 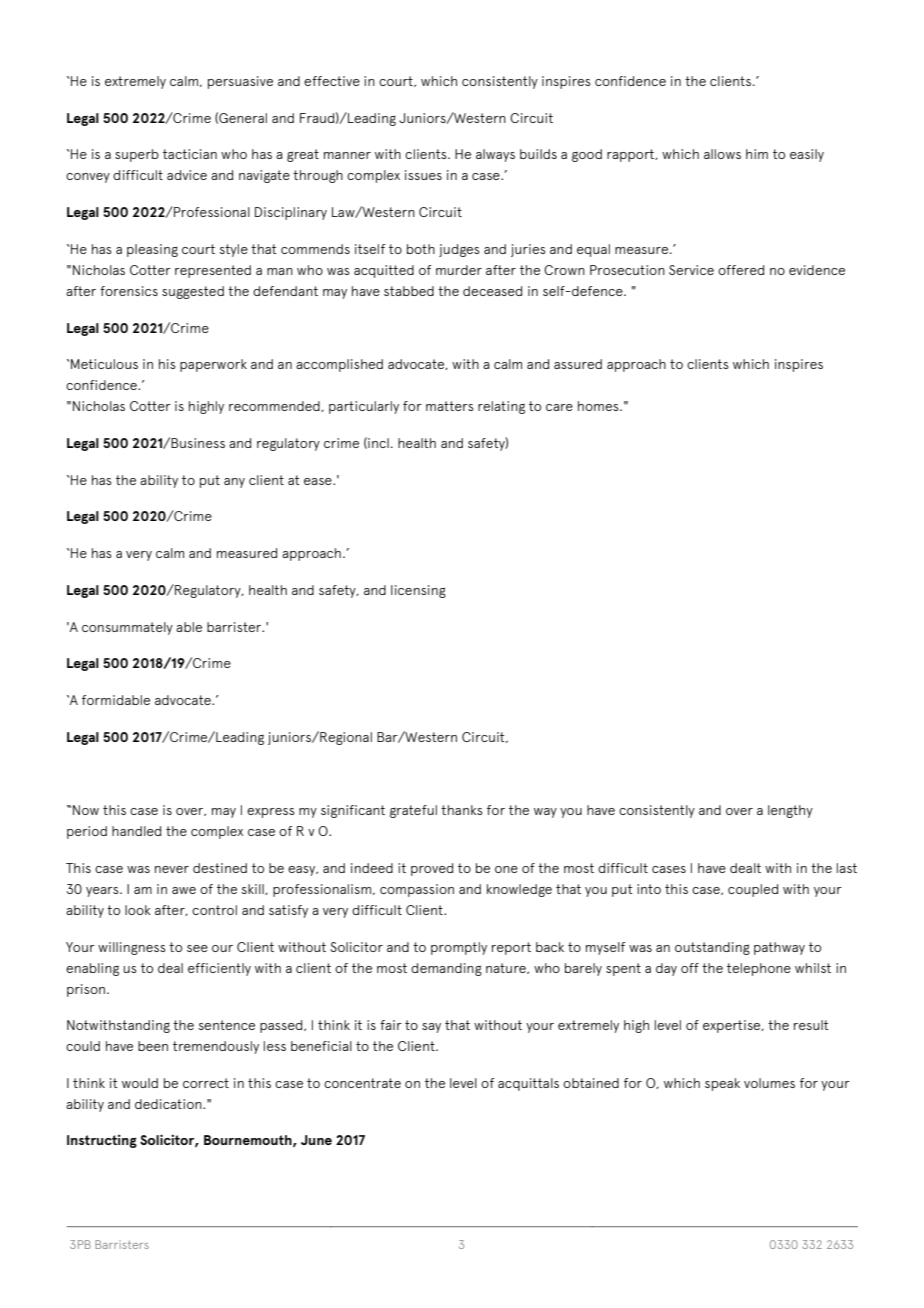 What do you see at coordinates (169, 1104) in the screenshot?
I see `dedication` at bounding box center [169, 1104].
